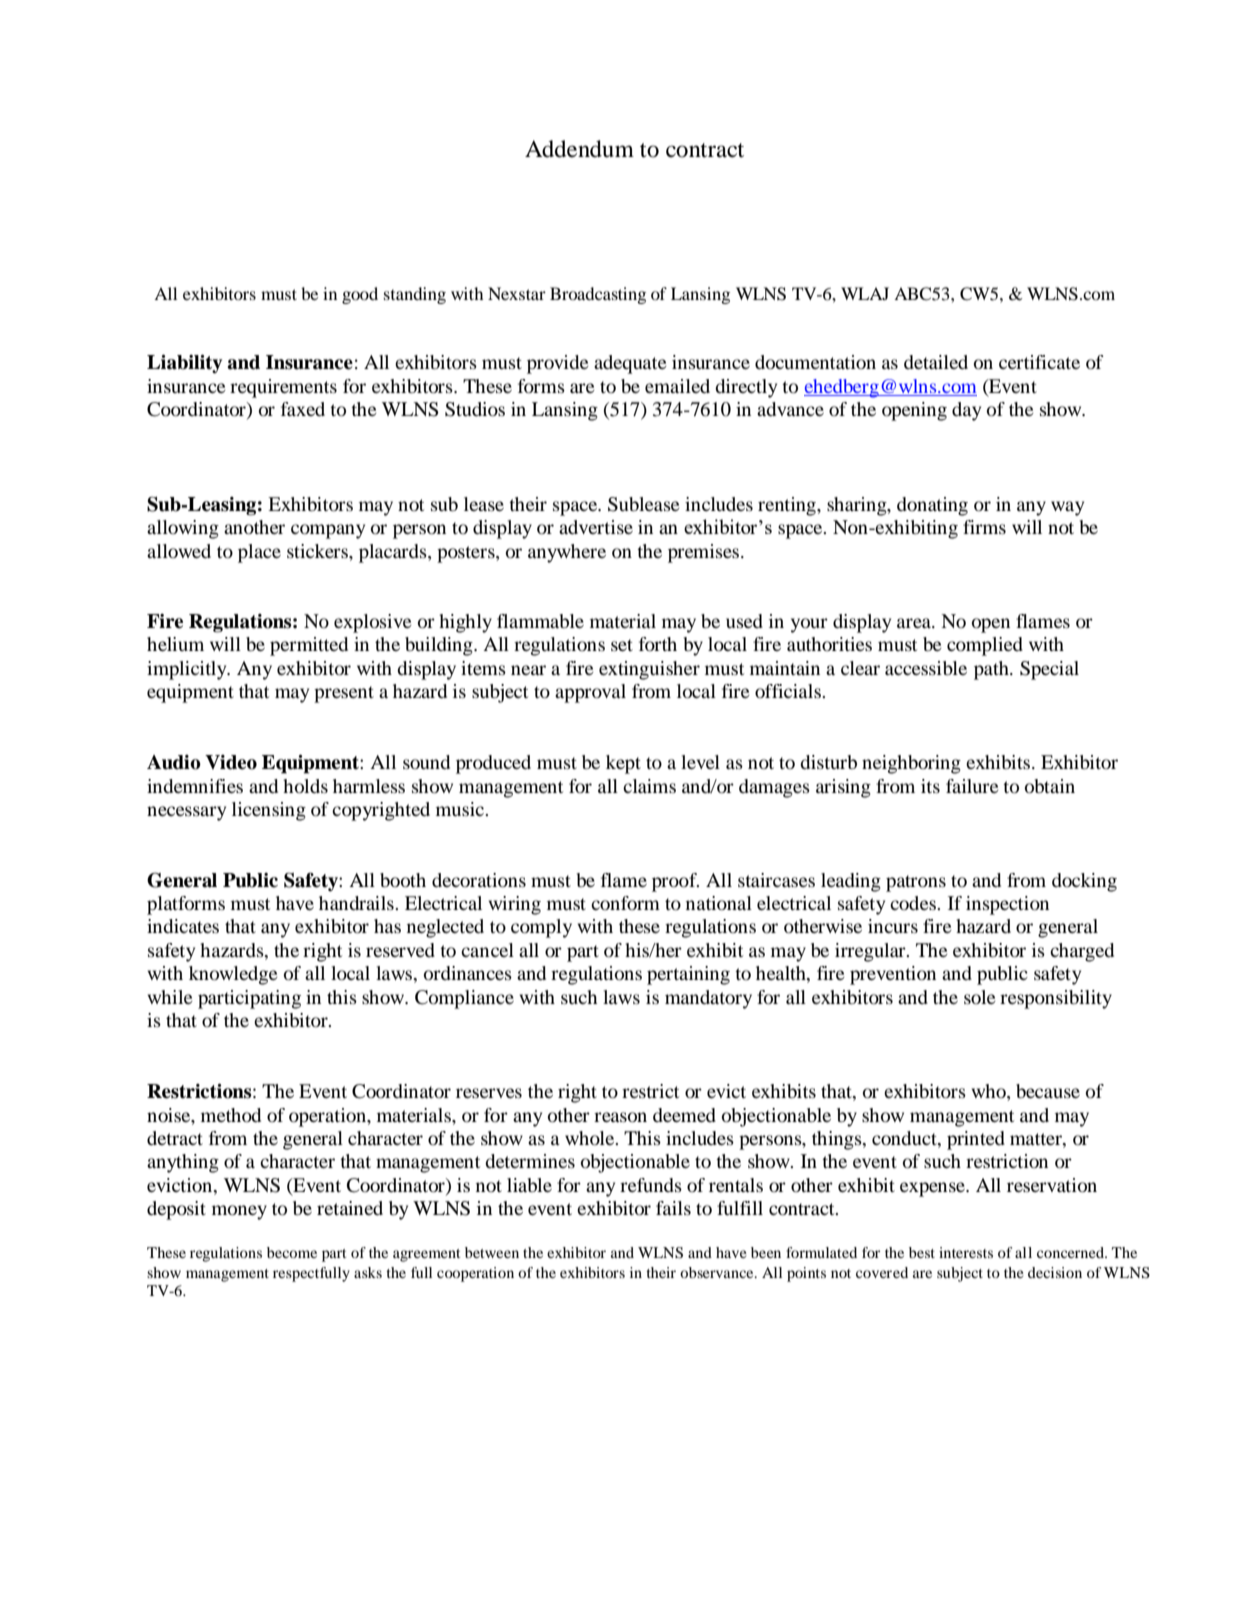  Describe the element at coordinates (590, 693) in the image. I see `approval` at that location.
